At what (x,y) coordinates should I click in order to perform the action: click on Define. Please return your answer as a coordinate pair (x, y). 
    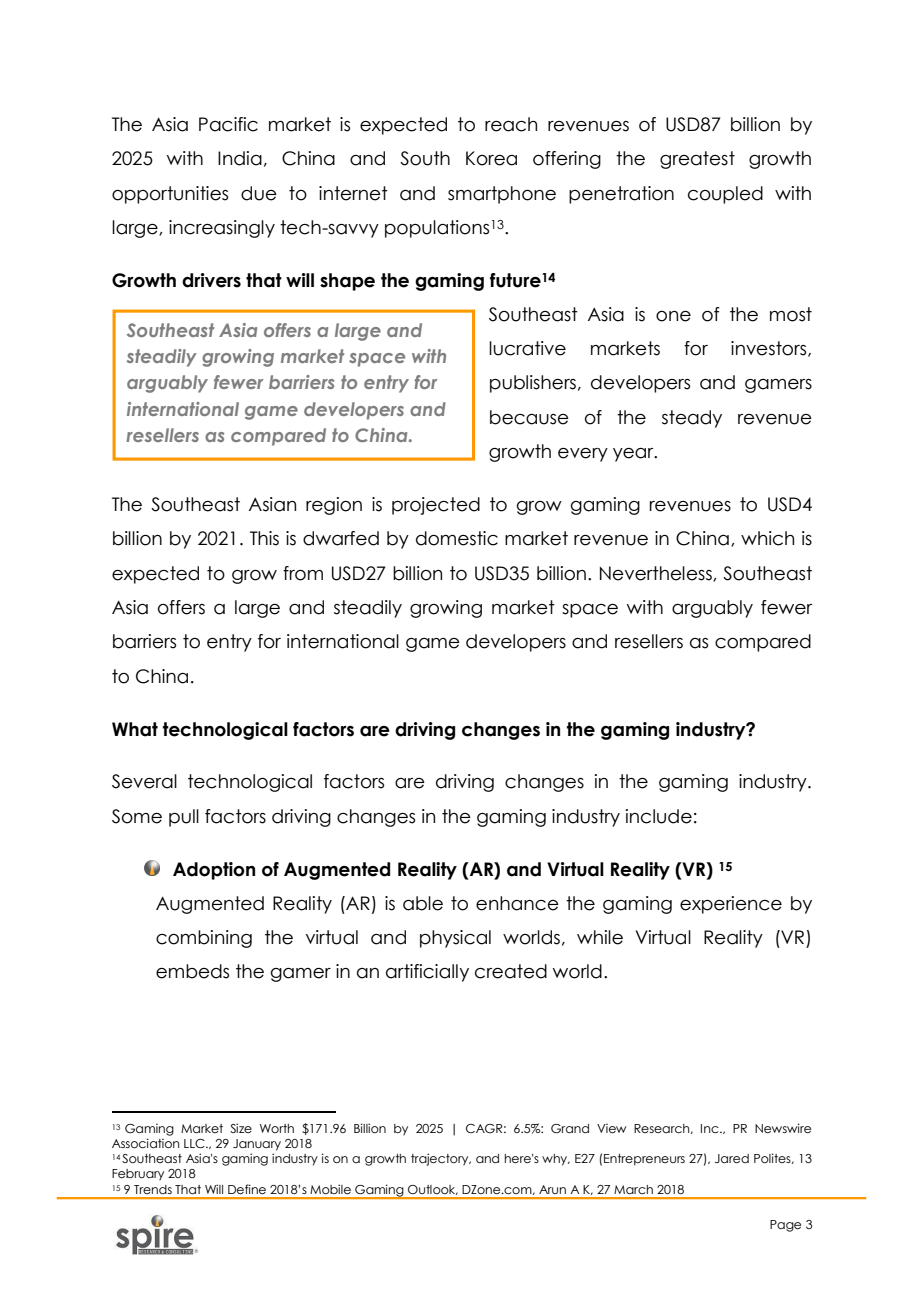
    Looking at the image, I should click on (247, 1189).
